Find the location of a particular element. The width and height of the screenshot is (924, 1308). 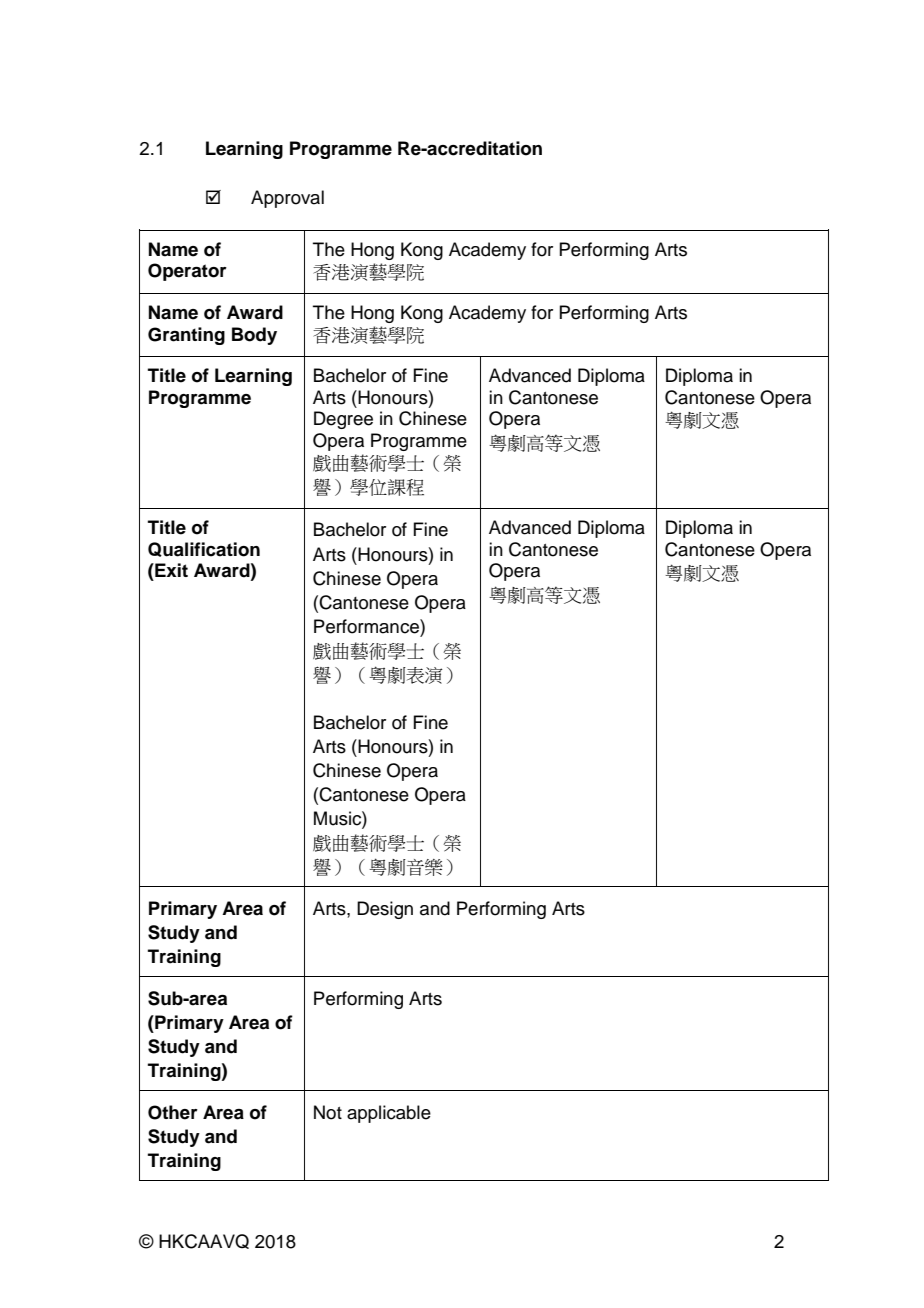

Not is located at coordinates (328, 1112).
